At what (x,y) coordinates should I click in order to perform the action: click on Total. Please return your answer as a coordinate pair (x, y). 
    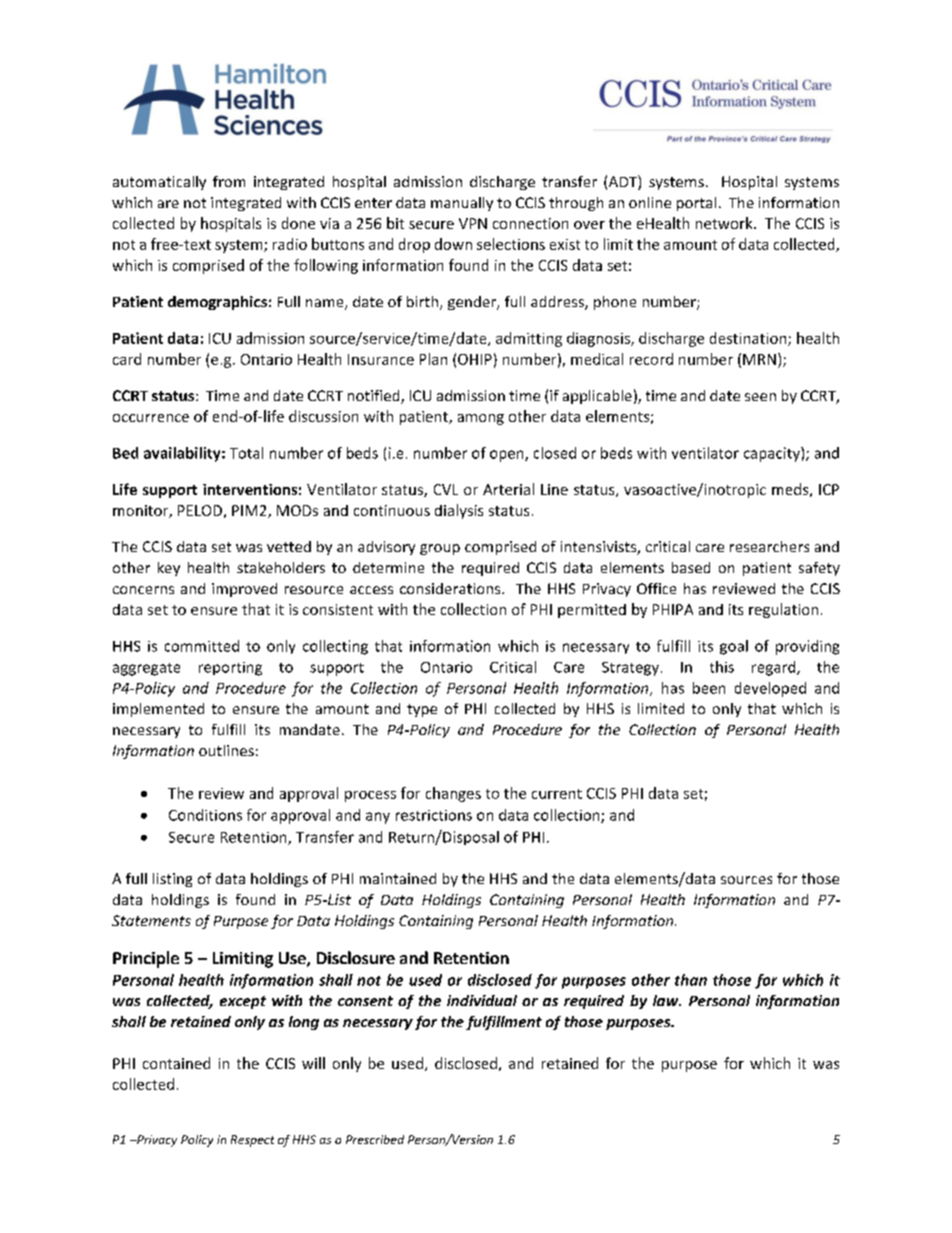
    Looking at the image, I should click on (246, 453).
